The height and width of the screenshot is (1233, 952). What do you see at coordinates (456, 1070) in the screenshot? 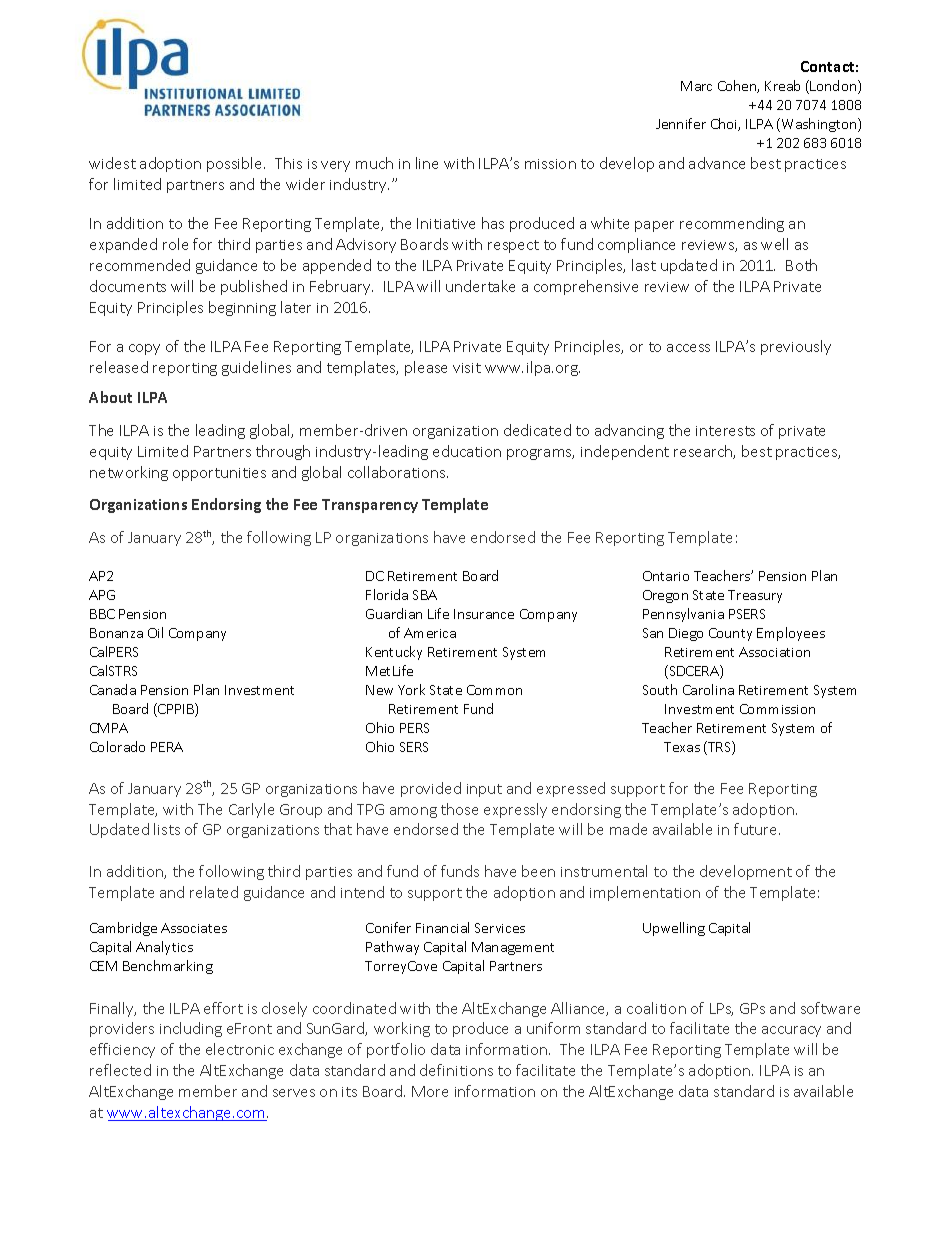
I see `definitions` at bounding box center [456, 1070].
